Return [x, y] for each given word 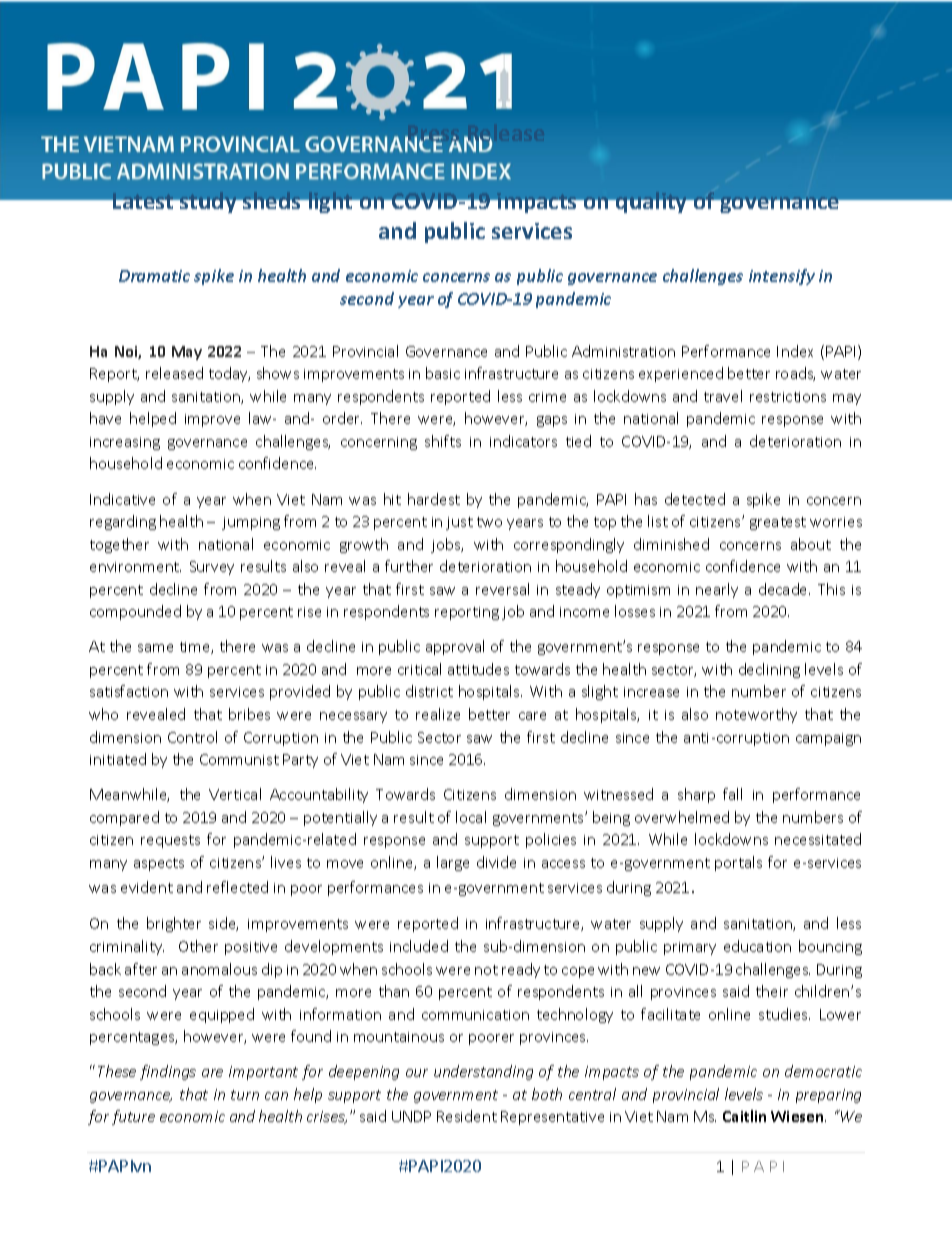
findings [168, 1072]
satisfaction [129, 691]
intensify [782, 277]
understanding [483, 1072]
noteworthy [756, 715]
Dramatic [154, 276]
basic [443, 373]
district [429, 691]
